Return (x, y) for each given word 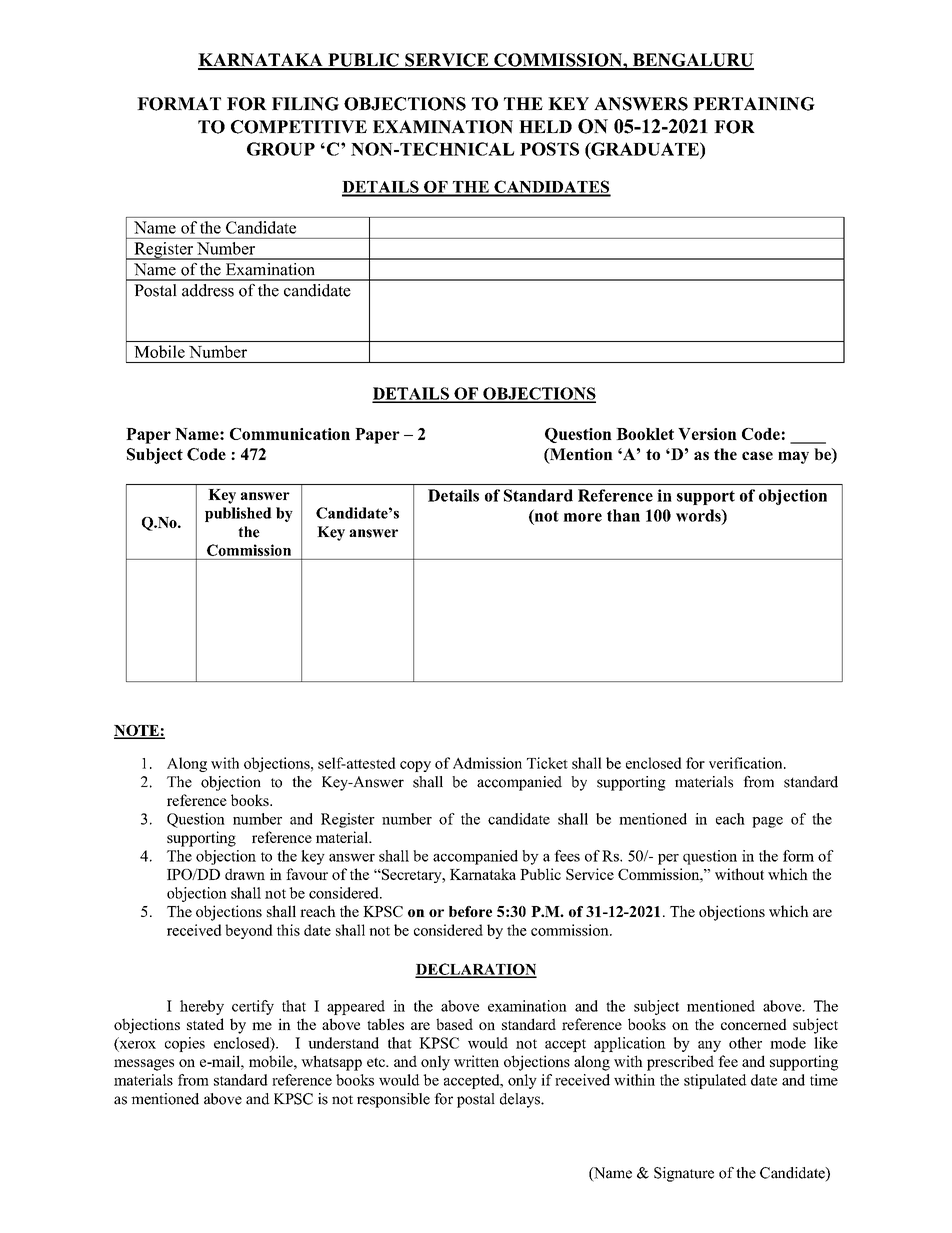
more (582, 517)
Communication (290, 434)
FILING (305, 104)
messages (144, 1065)
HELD (545, 126)
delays (521, 1100)
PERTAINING (754, 104)
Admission (487, 763)
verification (747, 763)
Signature (684, 1174)
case (757, 455)
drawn (245, 874)
